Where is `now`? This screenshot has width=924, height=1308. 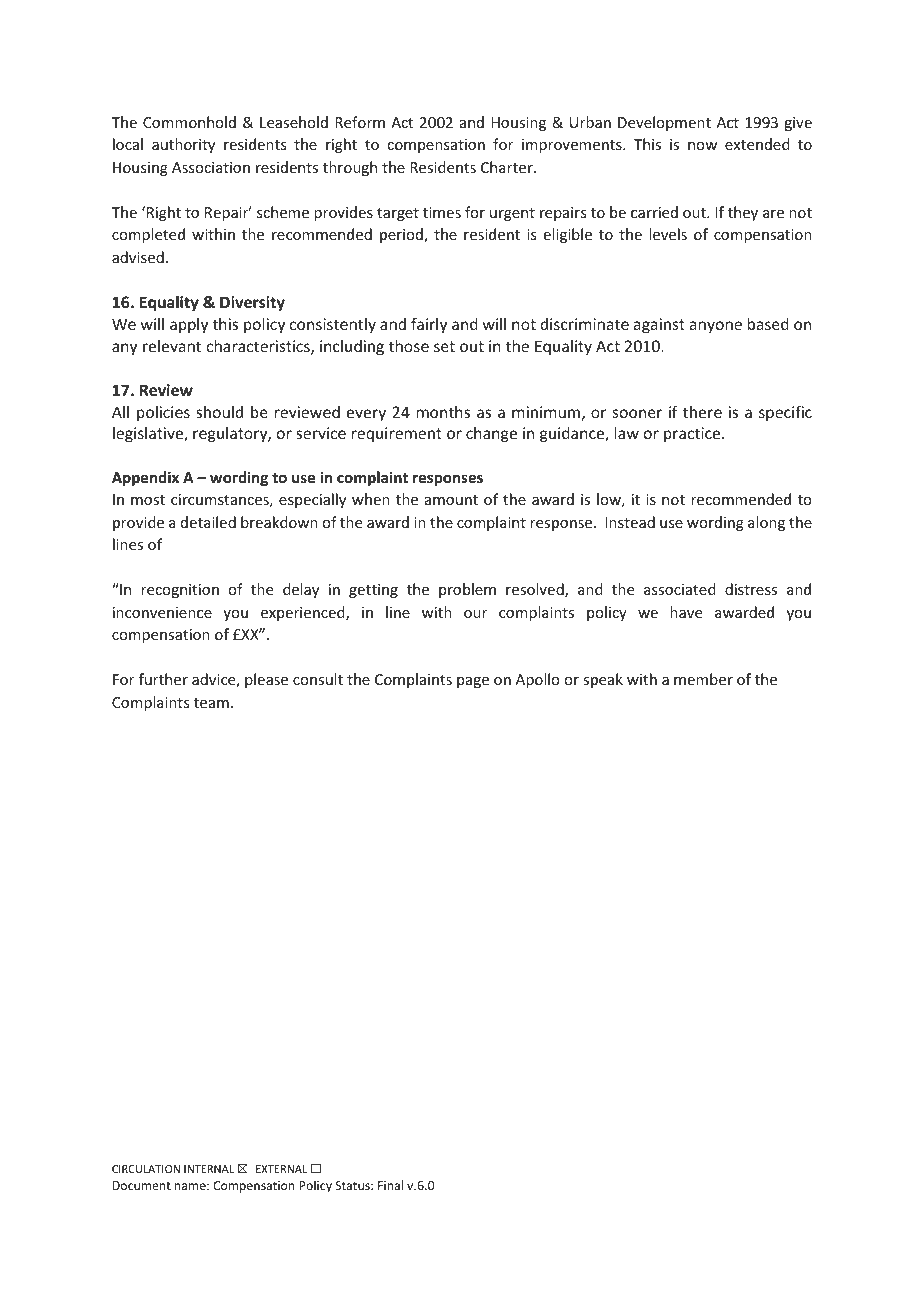
now is located at coordinates (702, 146).
